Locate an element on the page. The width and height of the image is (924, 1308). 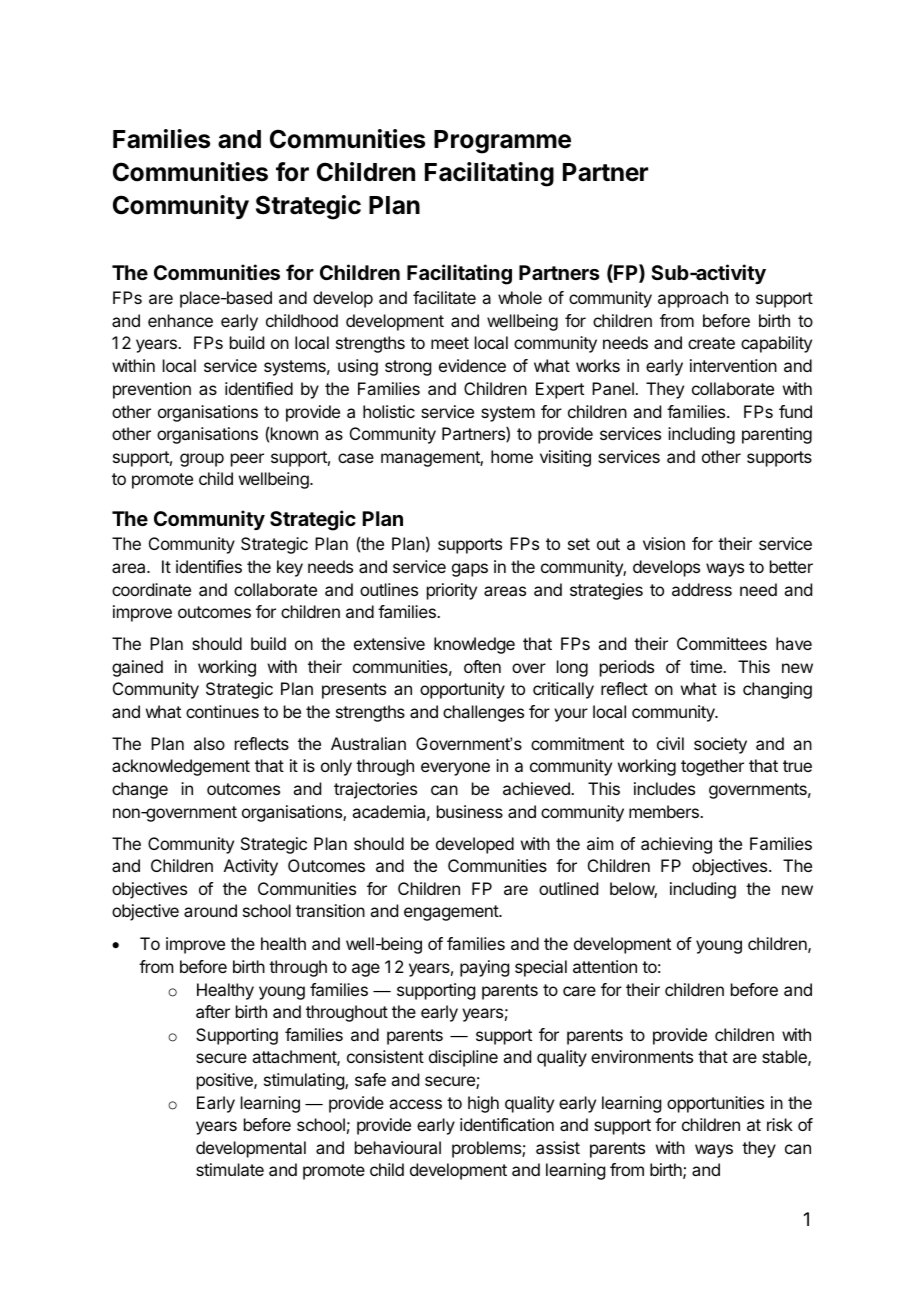
change is located at coordinates (140, 790).
